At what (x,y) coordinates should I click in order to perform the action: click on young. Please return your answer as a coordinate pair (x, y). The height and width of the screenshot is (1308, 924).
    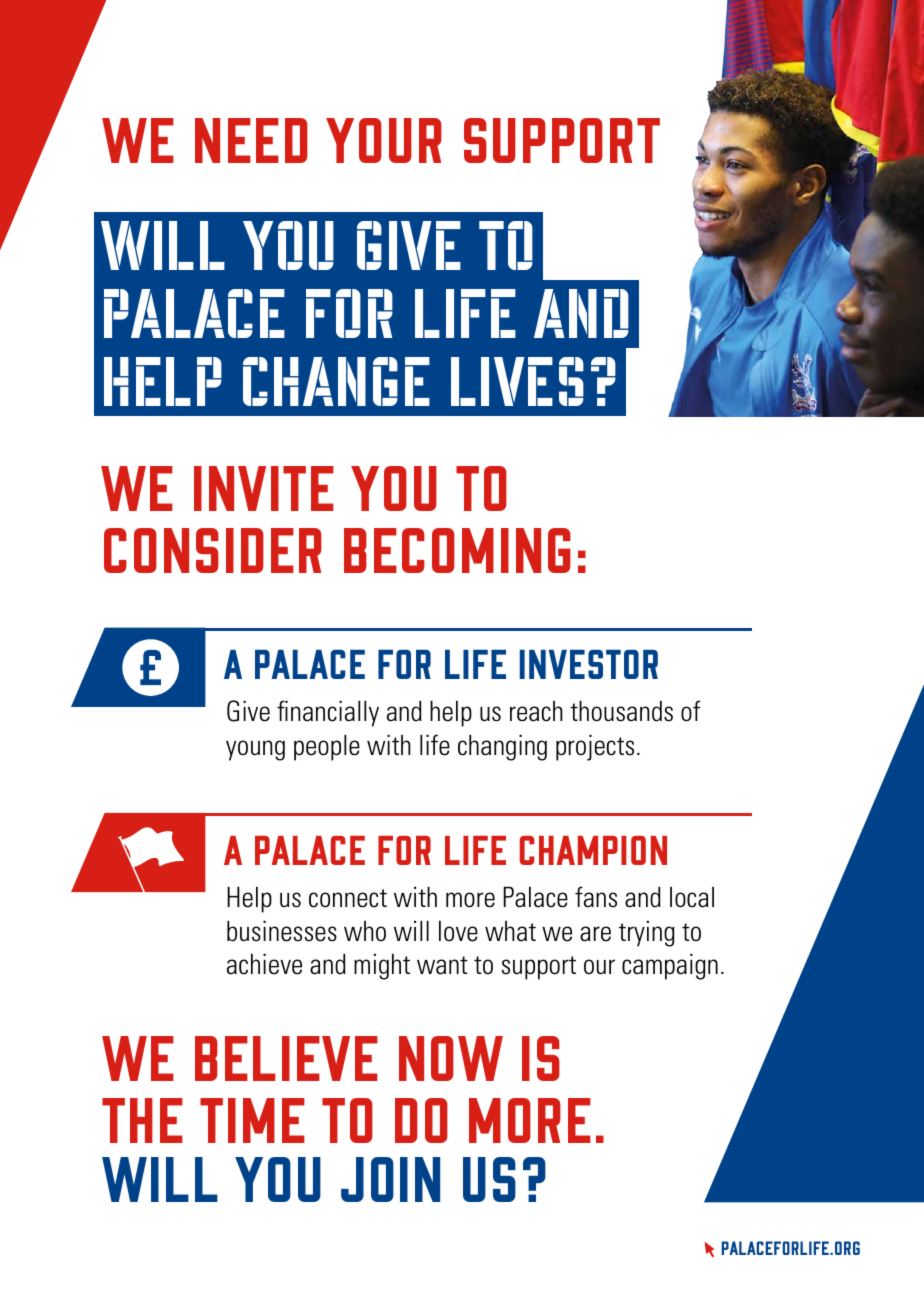
    Looking at the image, I should click on (255, 750).
